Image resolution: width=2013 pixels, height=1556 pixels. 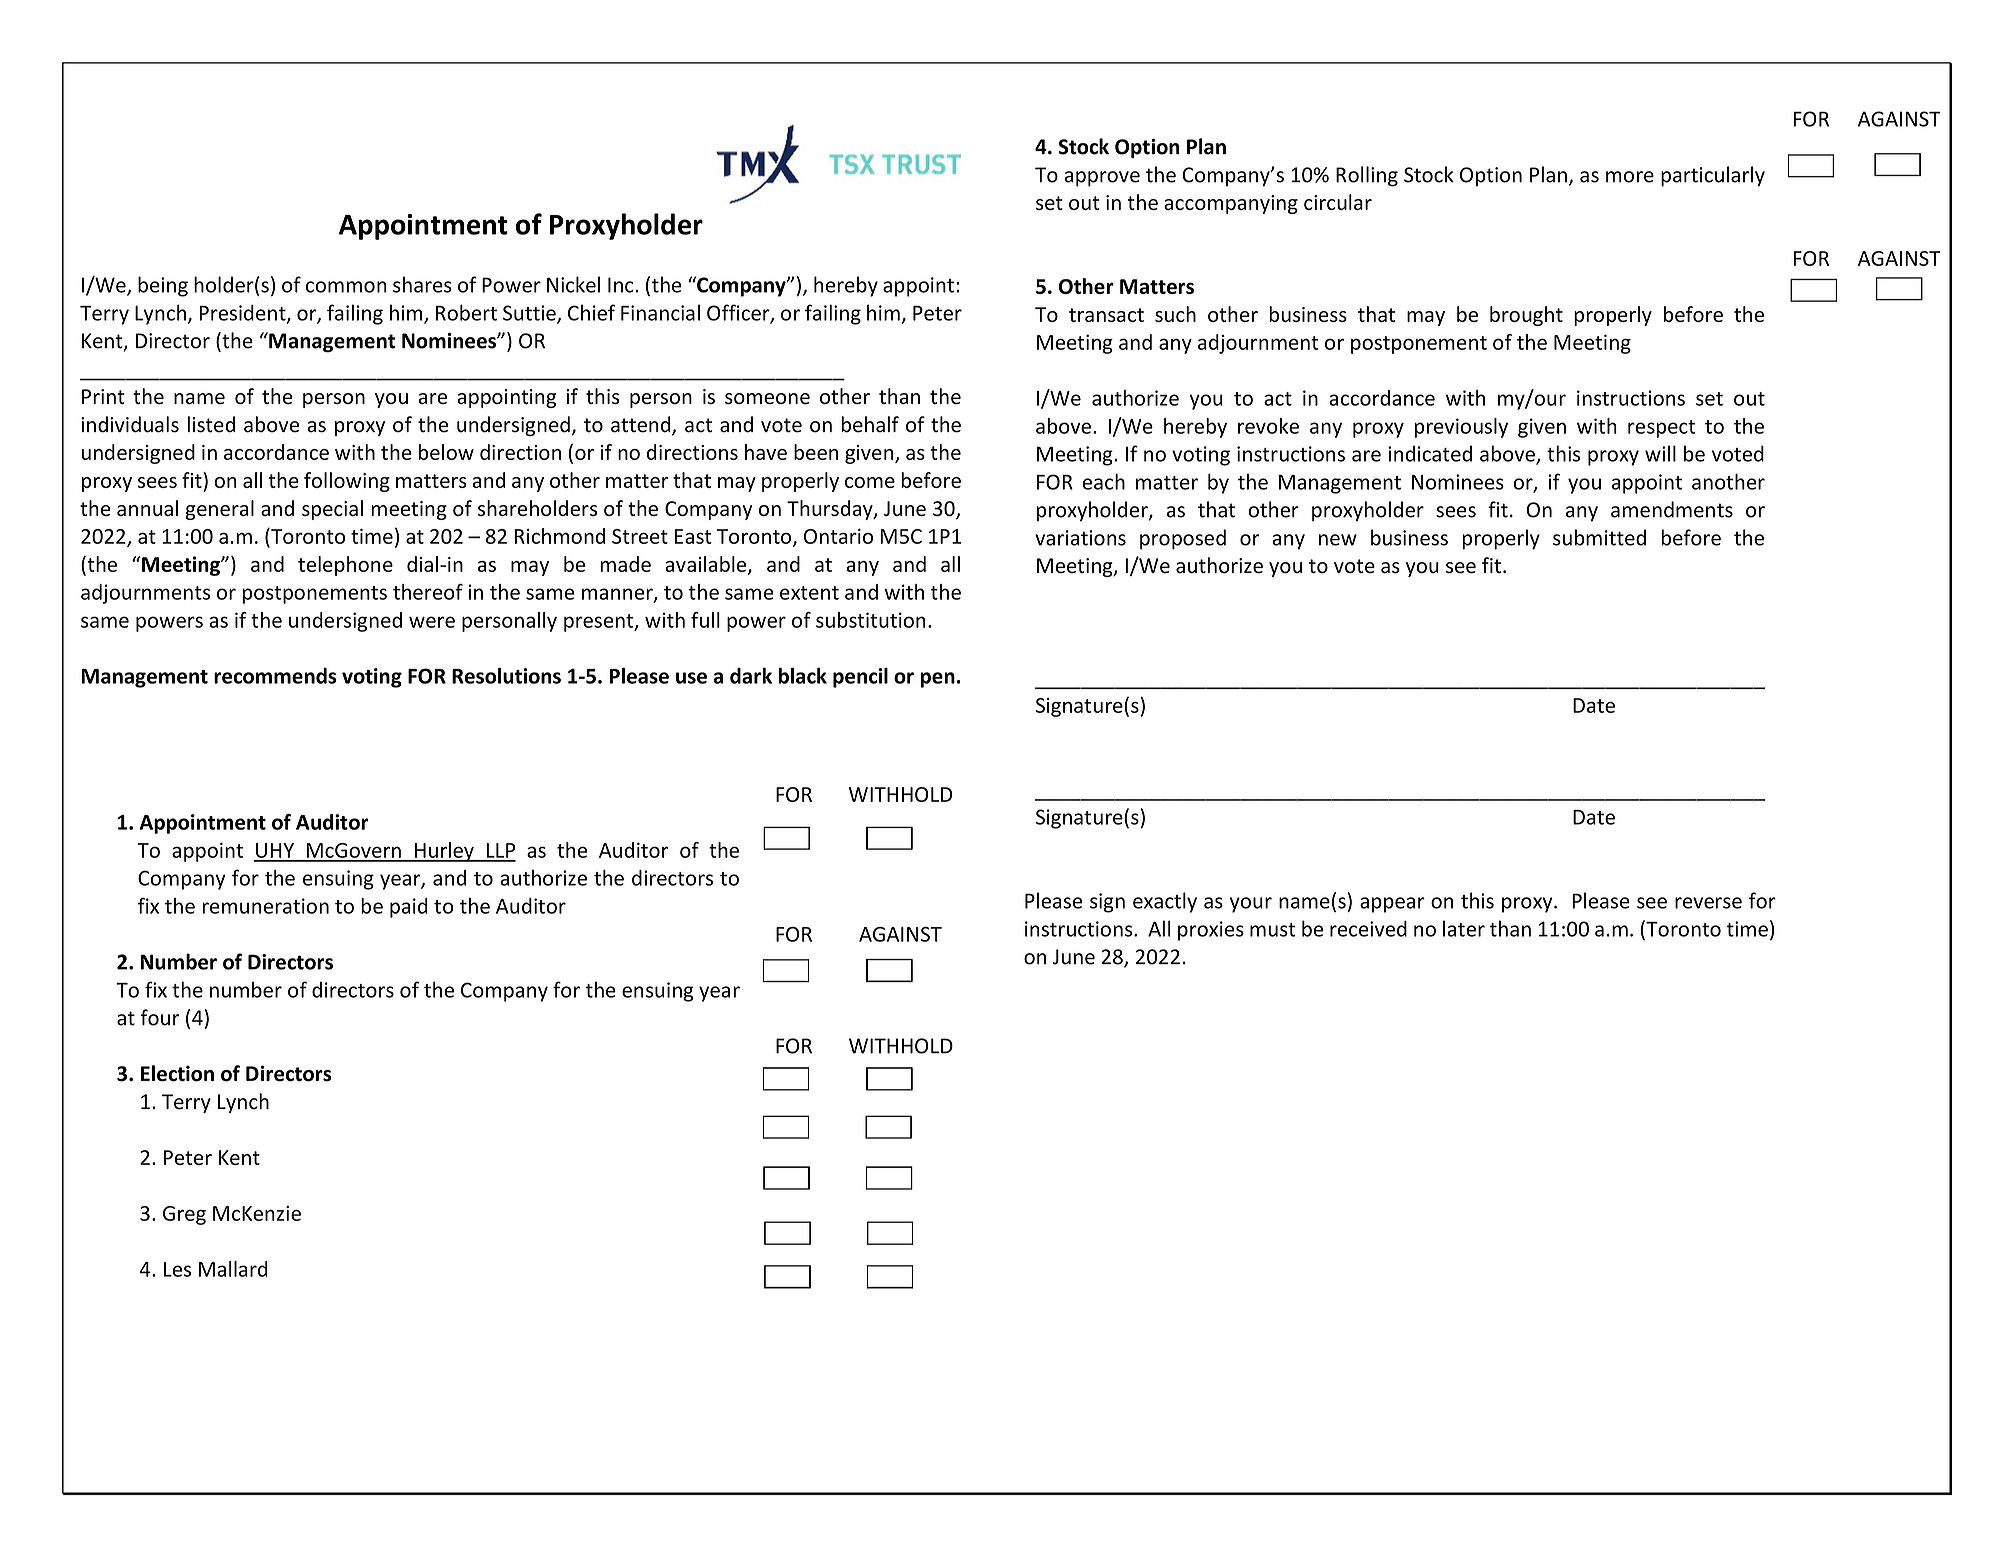 What do you see at coordinates (432, 622) in the page?
I see `were` at bounding box center [432, 622].
